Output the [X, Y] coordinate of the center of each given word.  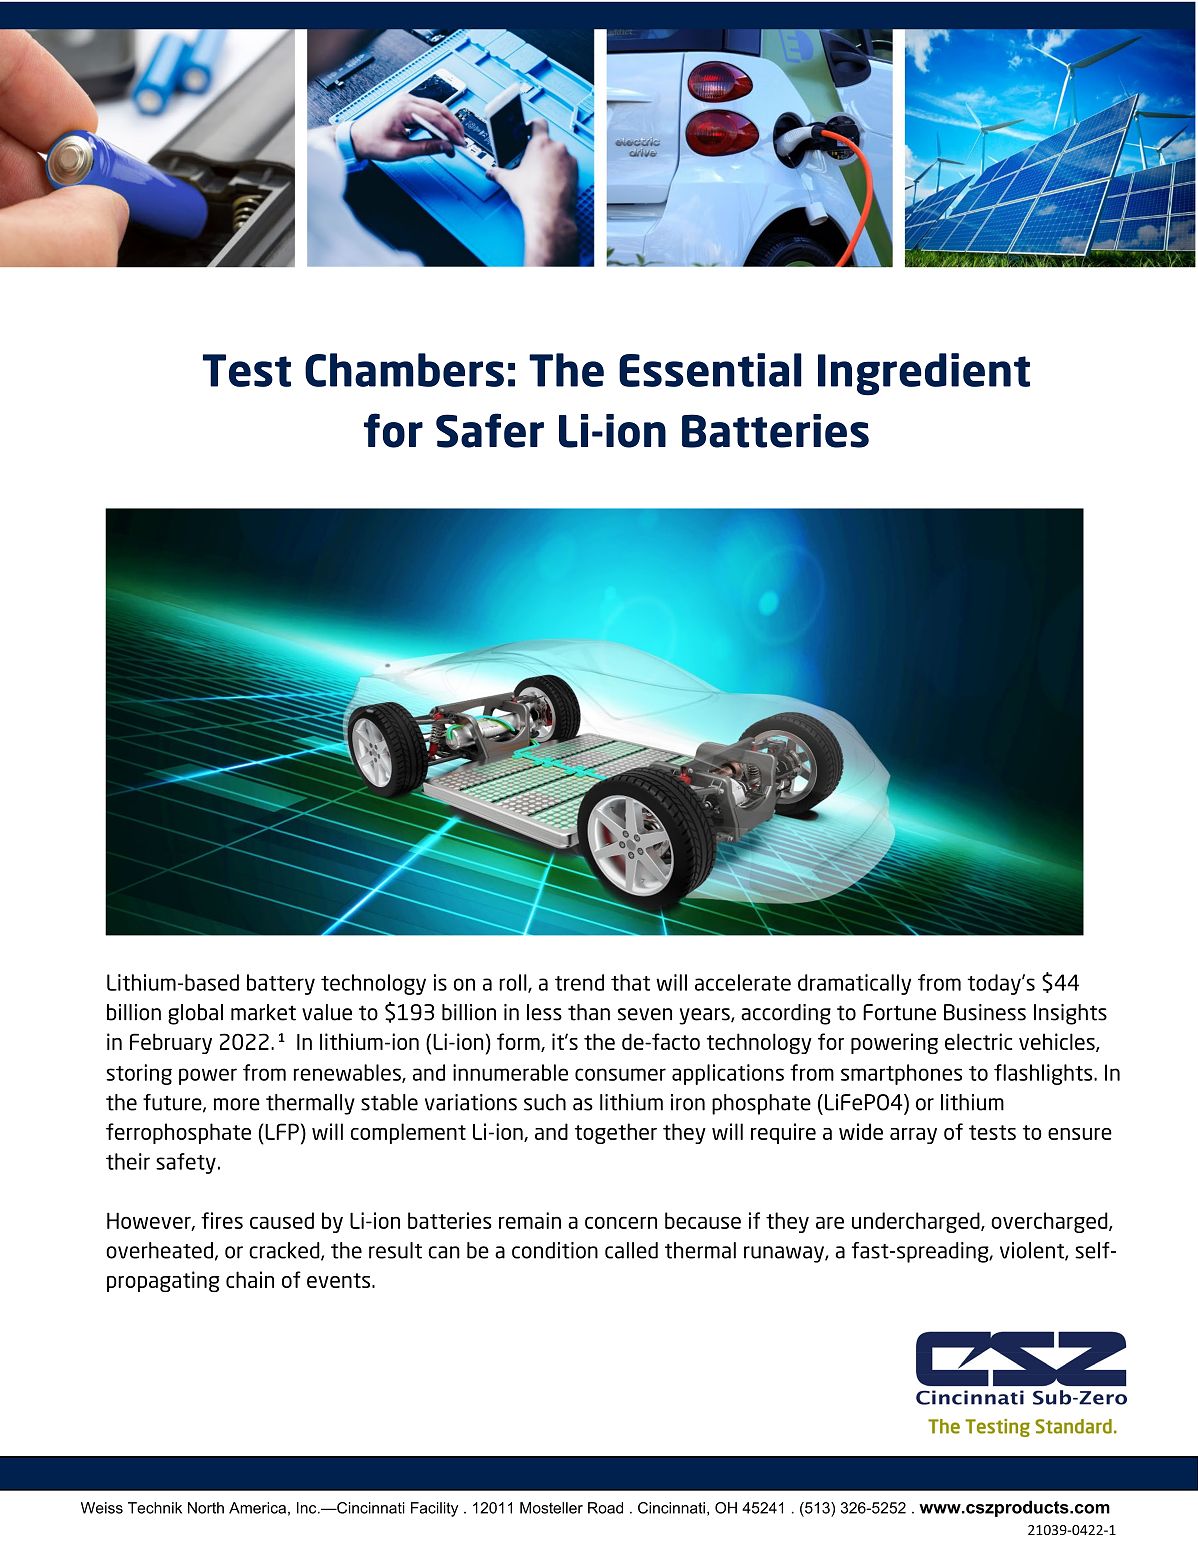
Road [605, 1508]
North [206, 1508]
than [589, 1012]
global [195, 1014]
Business [985, 1012]
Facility [434, 1509]
